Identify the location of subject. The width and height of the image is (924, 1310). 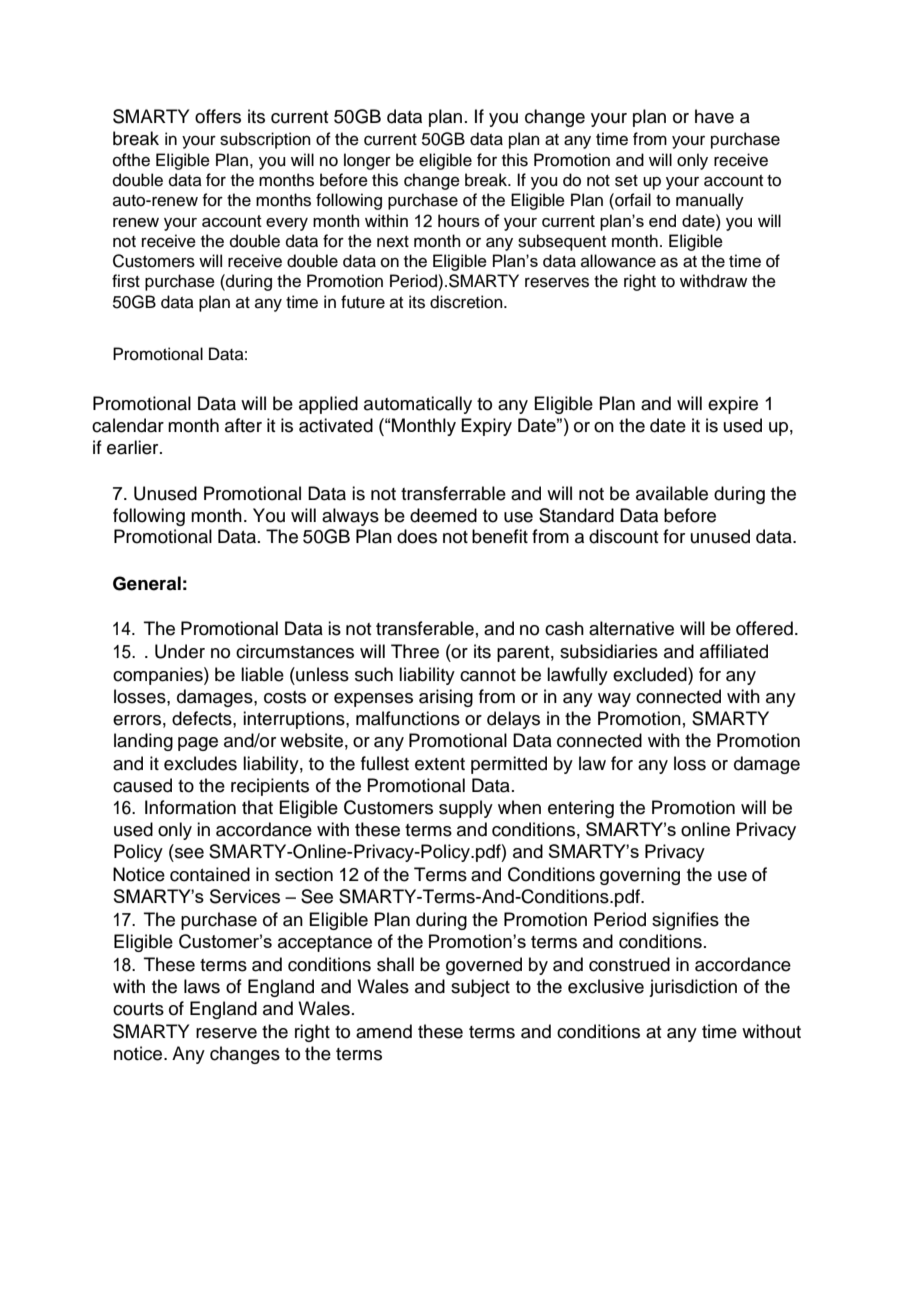
(480, 988).
